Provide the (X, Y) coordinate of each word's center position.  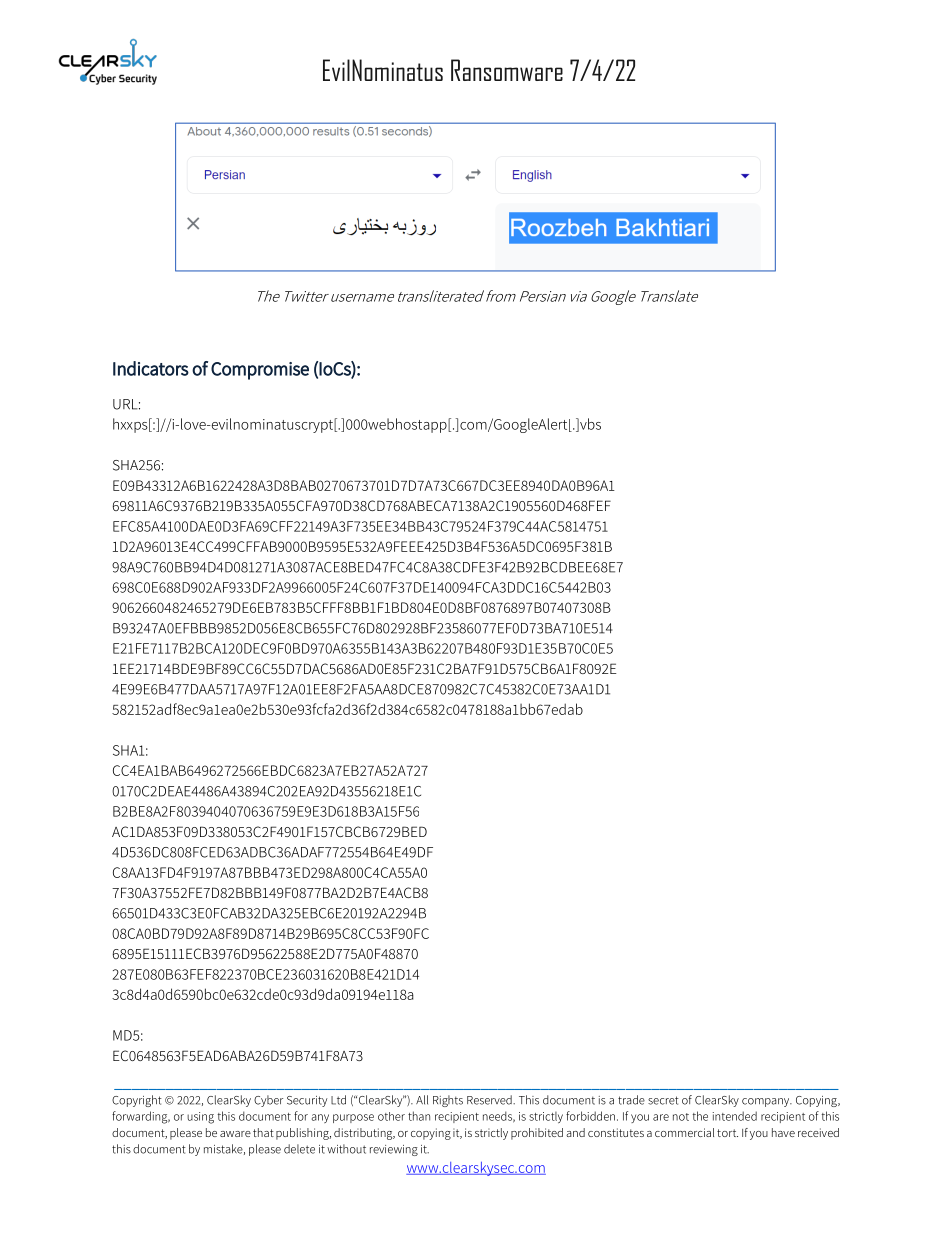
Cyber (268, 1101)
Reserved (490, 1100)
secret (663, 1100)
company (767, 1102)
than (419, 1116)
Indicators (151, 368)
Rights (448, 1101)
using (200, 1118)
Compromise (260, 371)
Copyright (137, 1101)
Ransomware (507, 70)
